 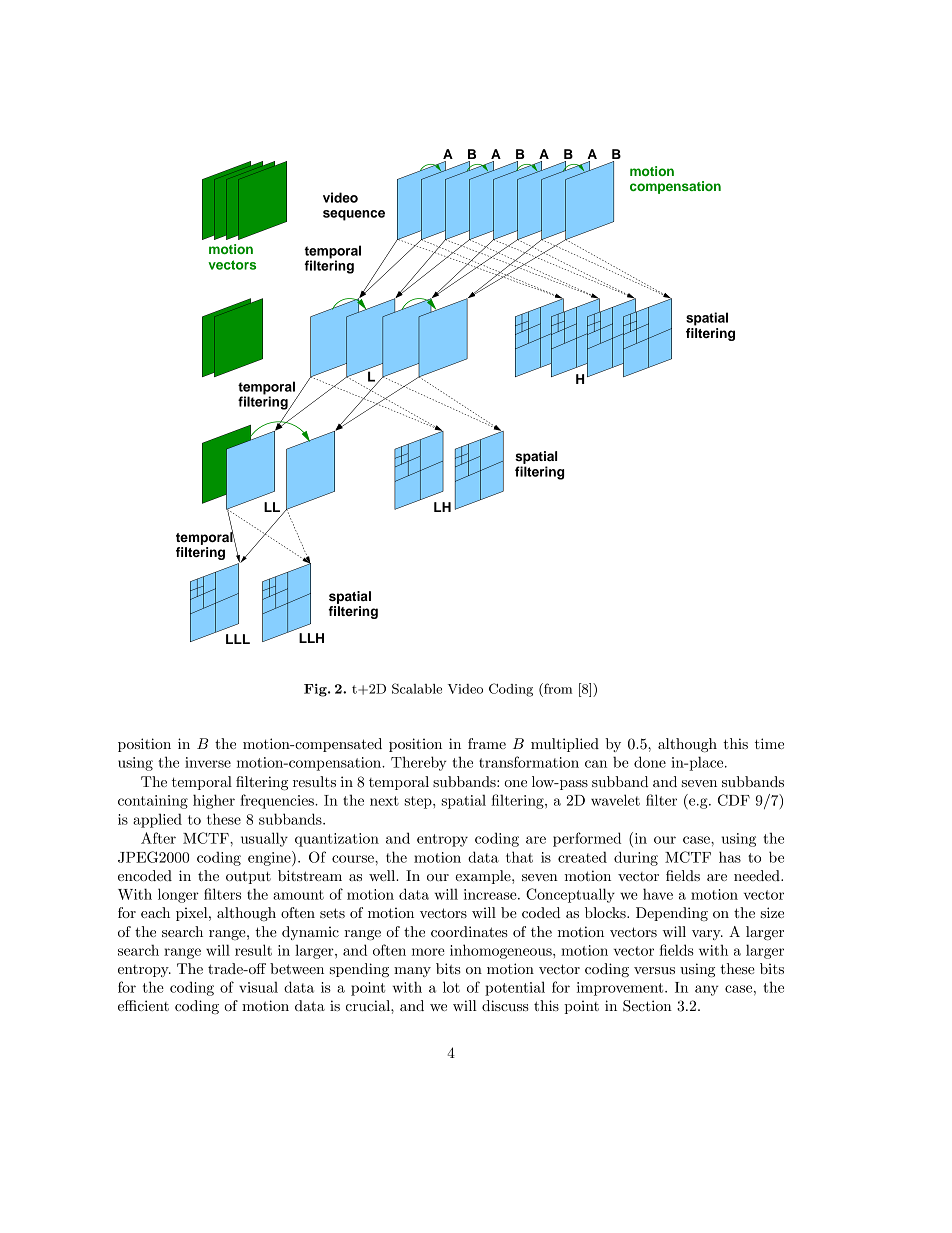 What do you see at coordinates (654, 970) in the image?
I see `versus` at bounding box center [654, 970].
